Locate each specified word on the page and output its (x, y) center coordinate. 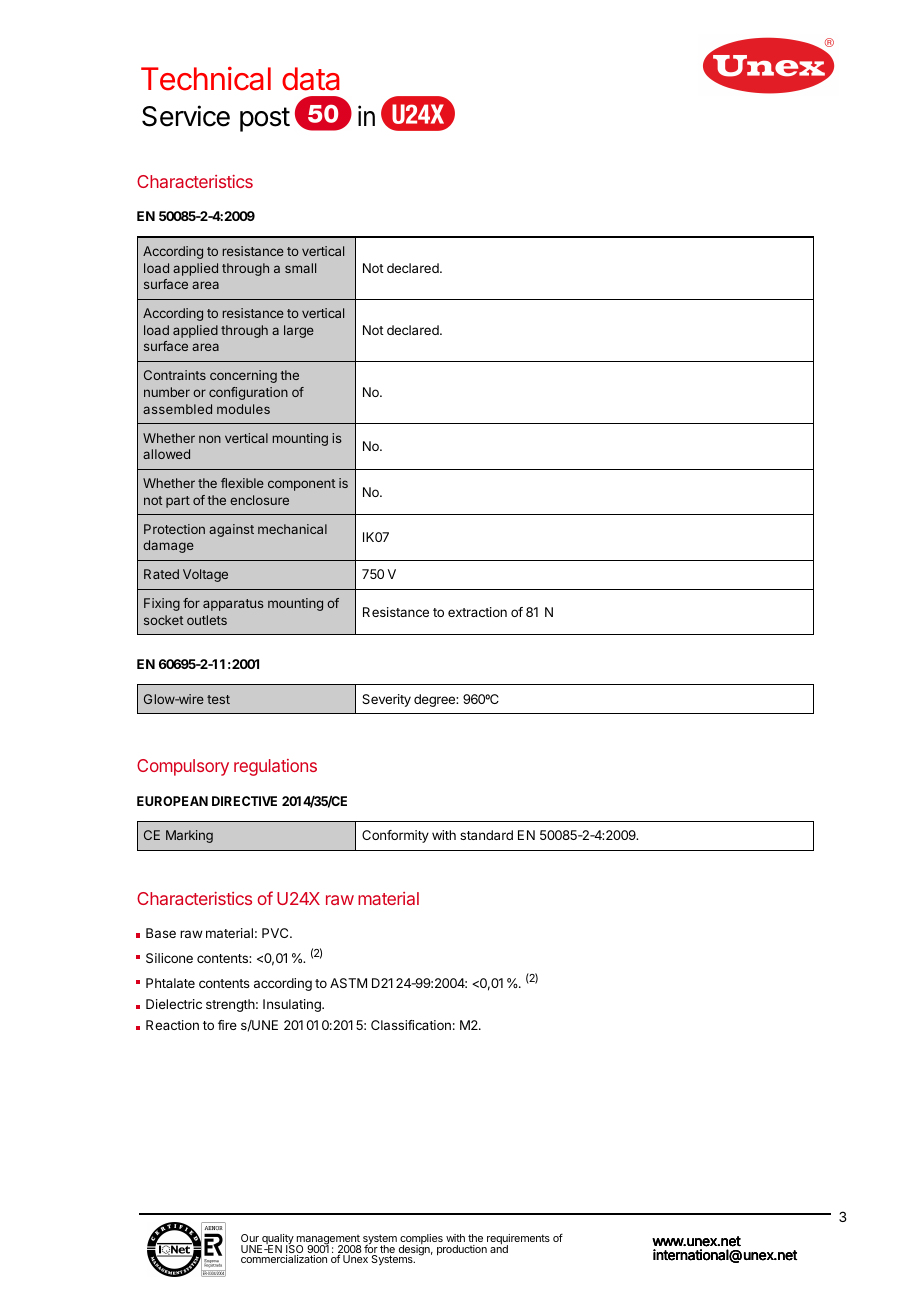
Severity (386, 700)
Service (186, 116)
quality (277, 1240)
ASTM (348, 983)
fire (227, 1025)
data (311, 79)
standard (486, 835)
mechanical (292, 529)
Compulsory (183, 767)
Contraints (175, 375)
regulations (275, 767)
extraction (477, 612)
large (299, 331)
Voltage (205, 575)
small (300, 268)
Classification (411, 1025)
